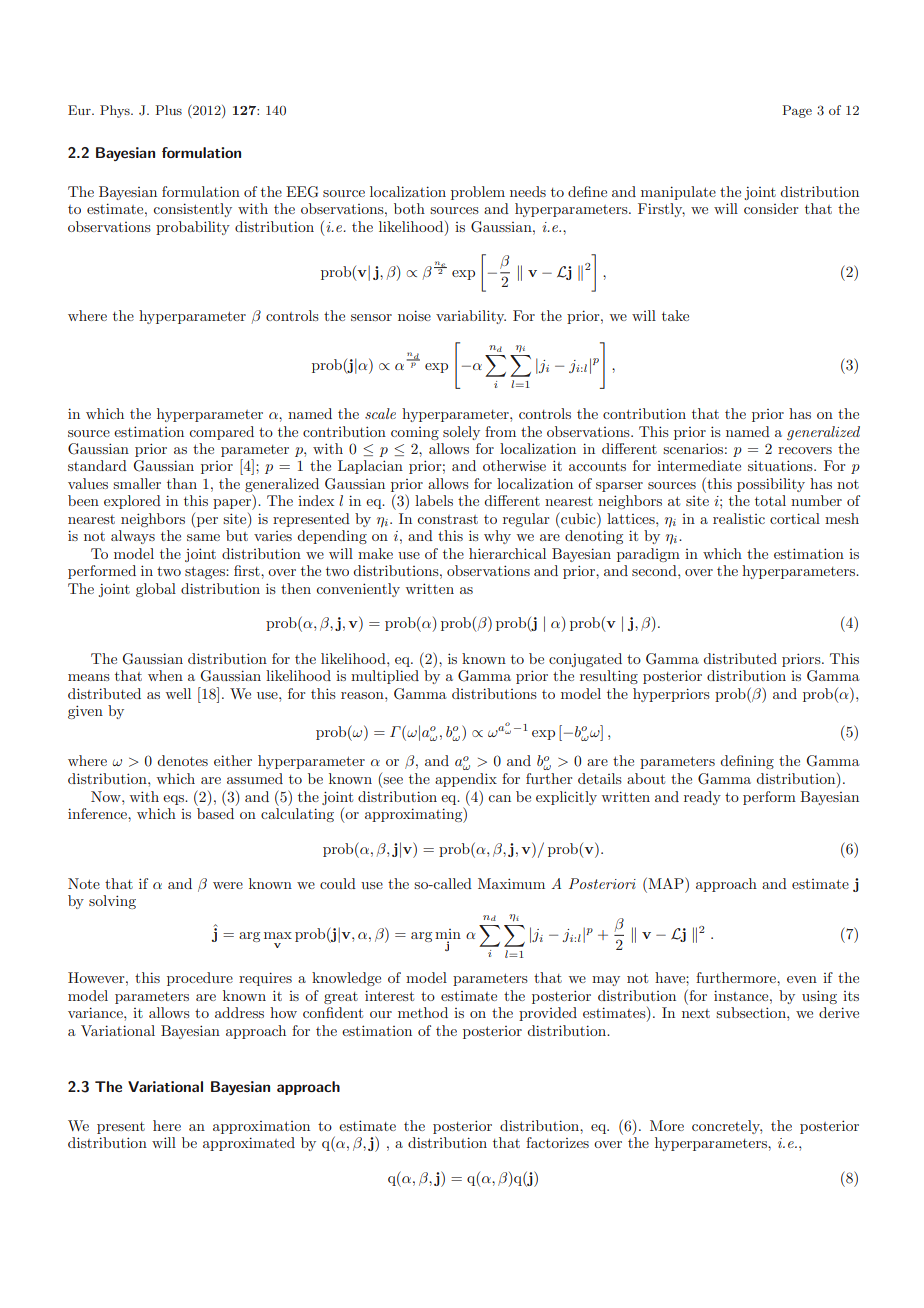 The height and width of the image is (1308, 924). I want to click on approximated, so click(249, 1144).
